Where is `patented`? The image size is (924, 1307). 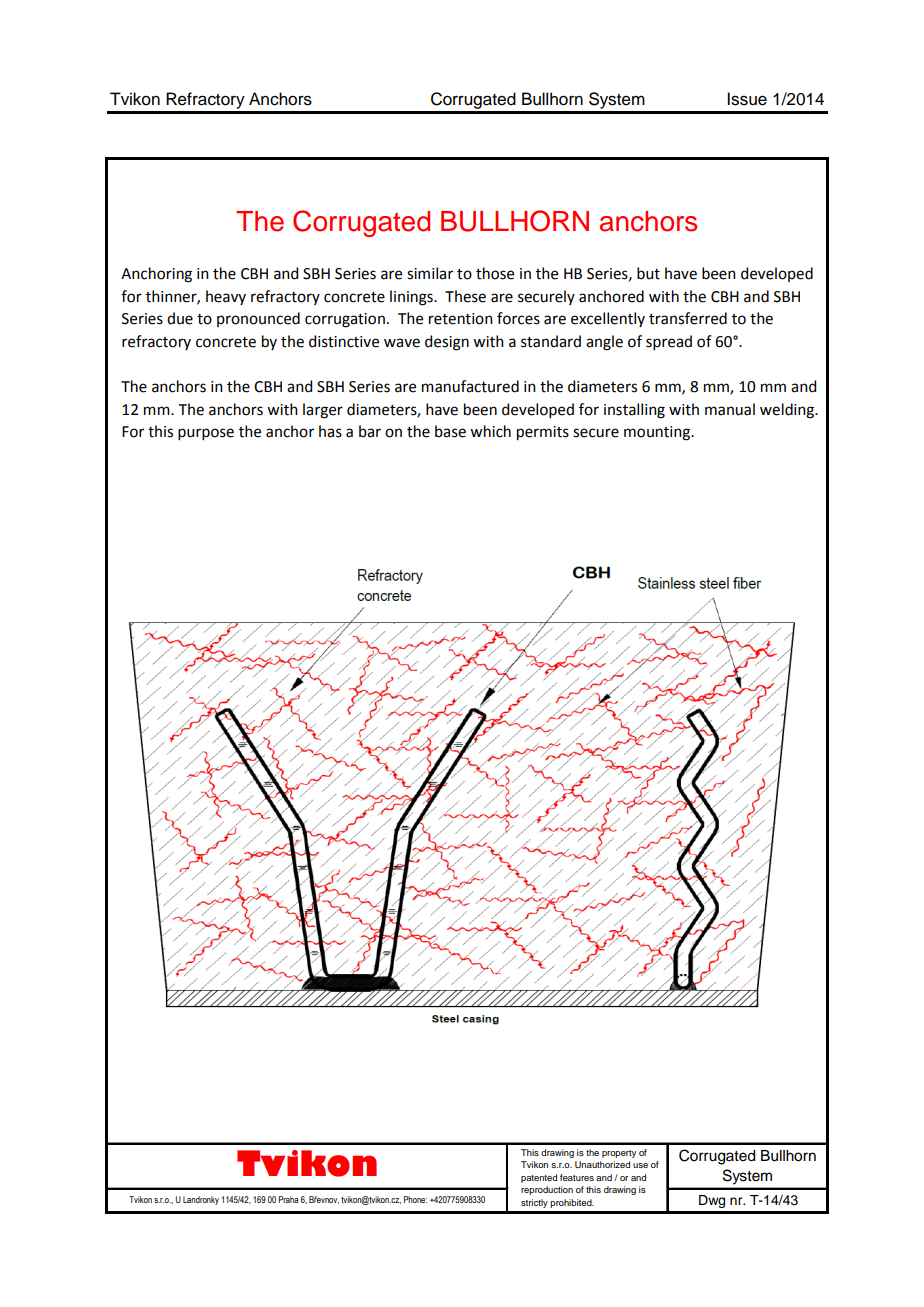
patented is located at coordinates (539, 1178).
